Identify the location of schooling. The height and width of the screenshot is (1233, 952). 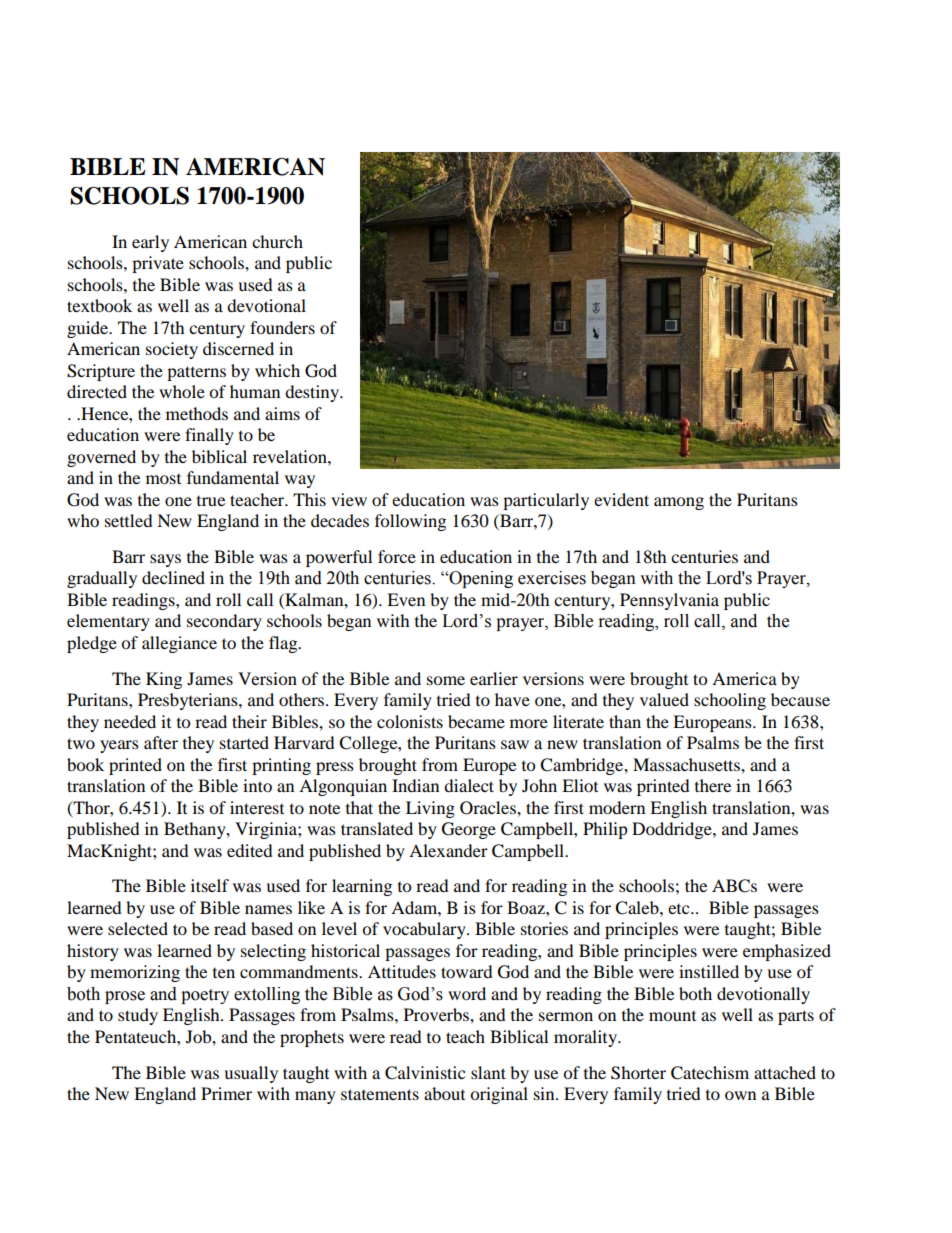
(730, 701).
